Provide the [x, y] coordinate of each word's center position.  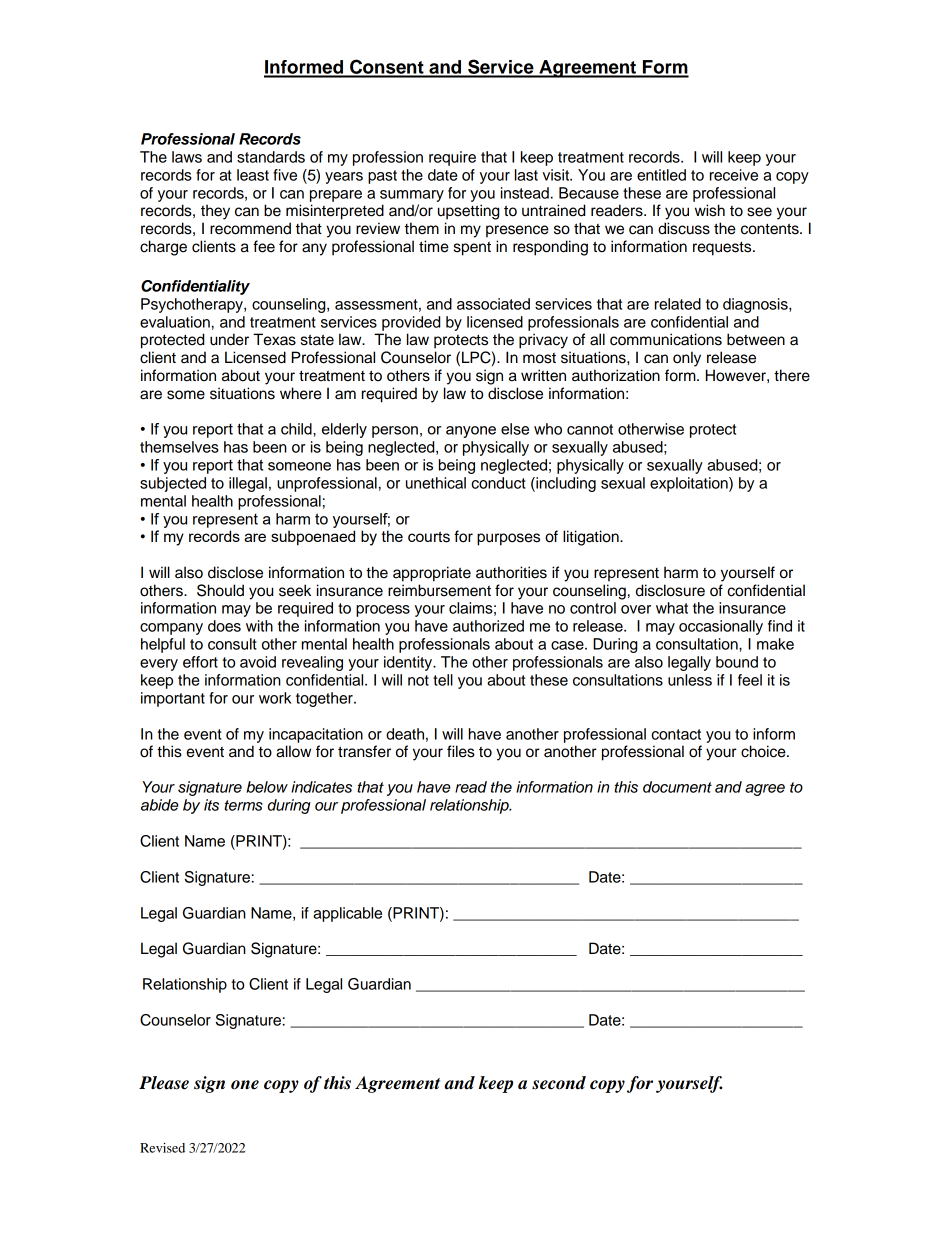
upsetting [468, 212]
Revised [162, 1148]
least [253, 175]
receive [734, 175]
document [677, 787]
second [559, 1083]
